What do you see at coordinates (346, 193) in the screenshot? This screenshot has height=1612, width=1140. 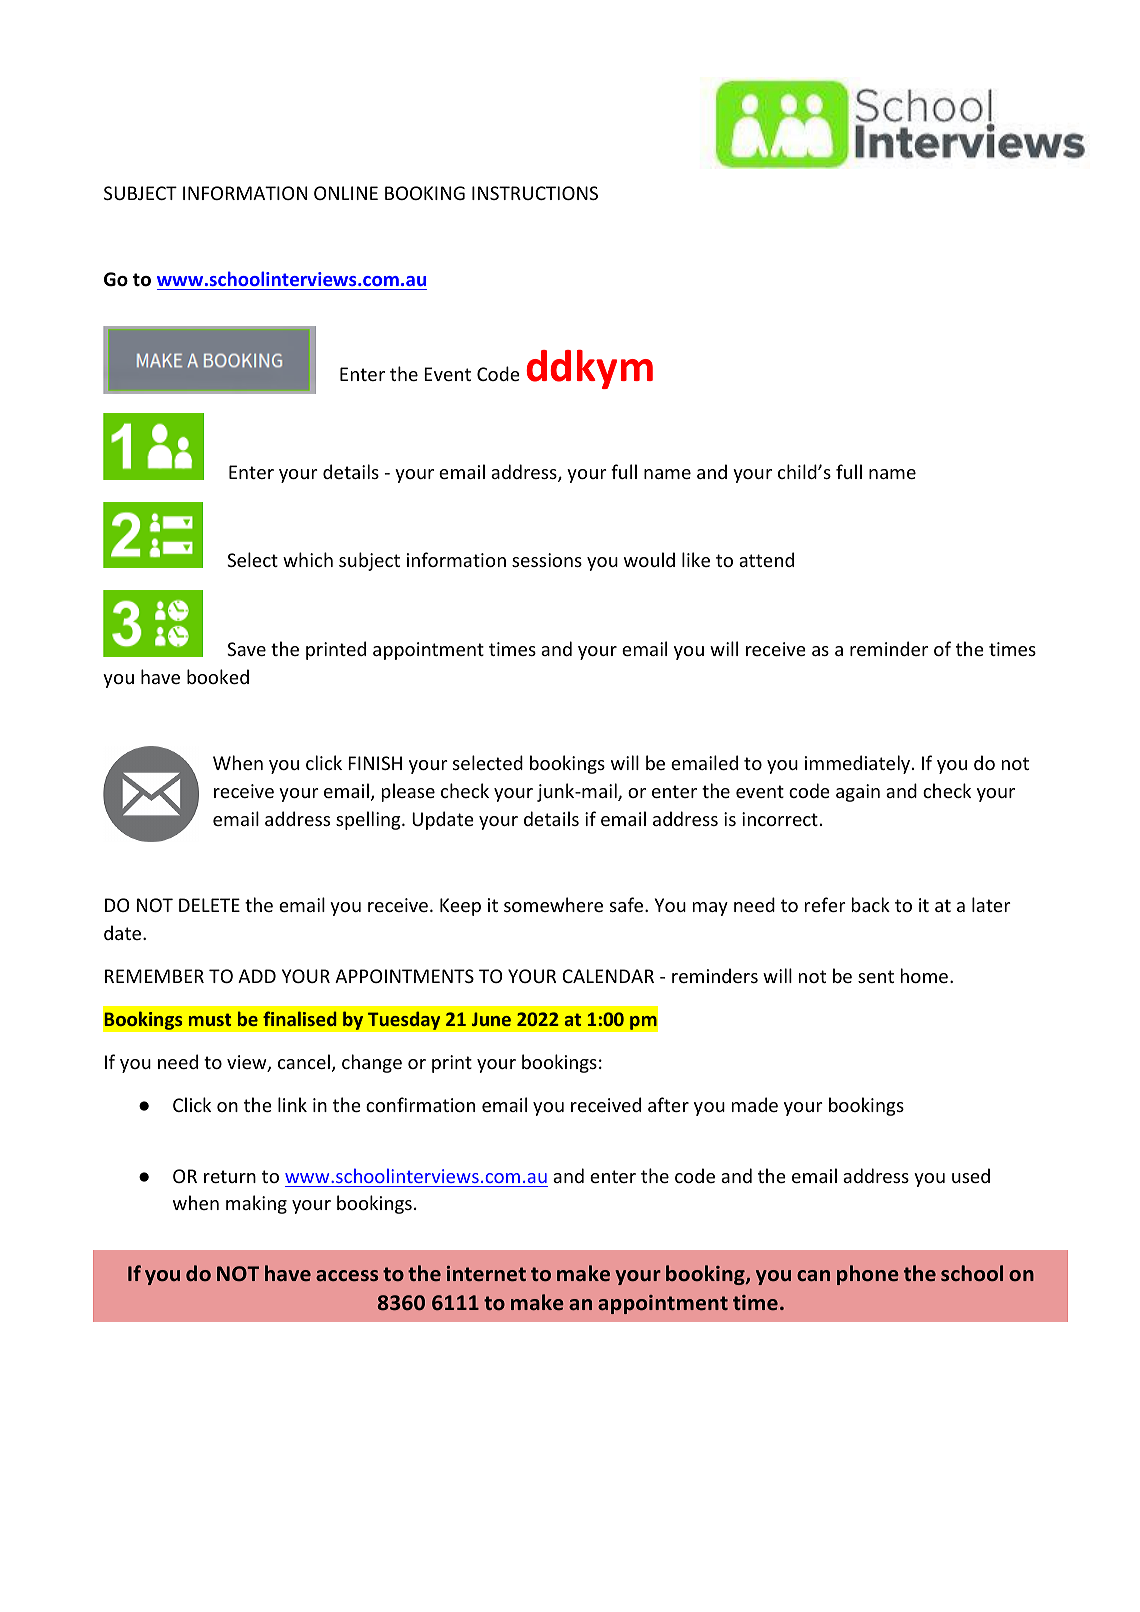 I see `ONLINE` at bounding box center [346, 193].
